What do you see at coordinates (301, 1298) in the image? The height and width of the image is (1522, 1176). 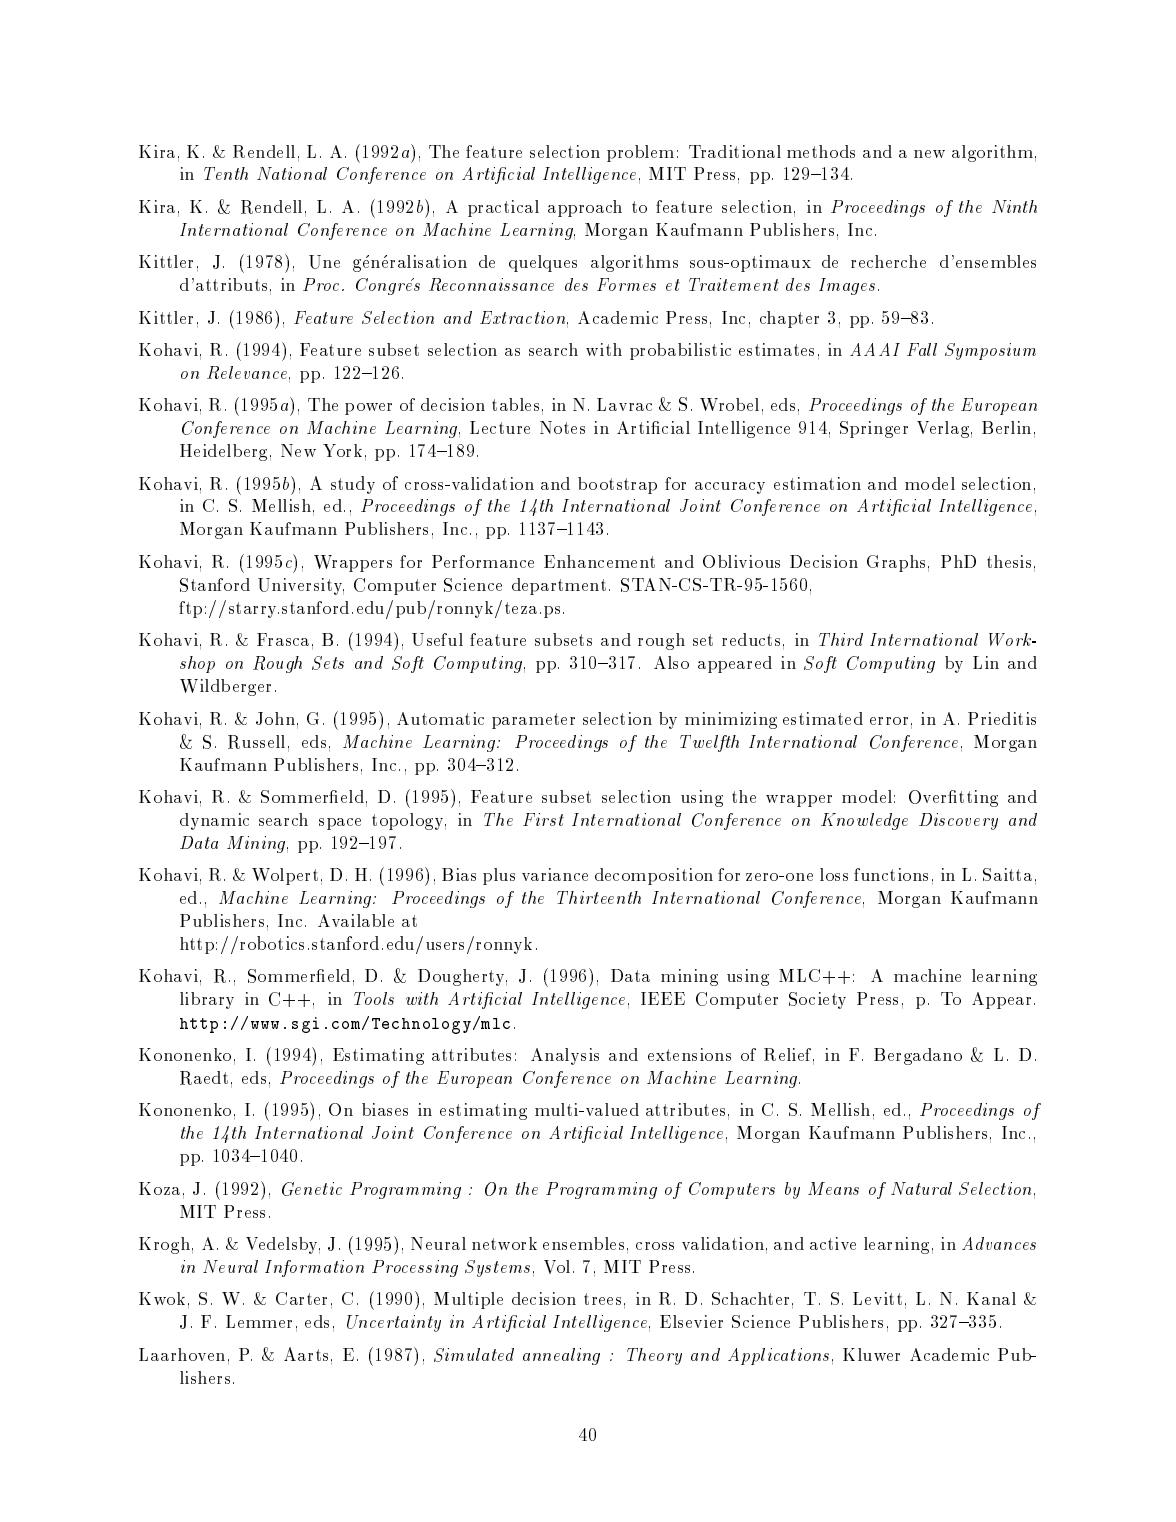 I see `Carter` at bounding box center [301, 1298].
